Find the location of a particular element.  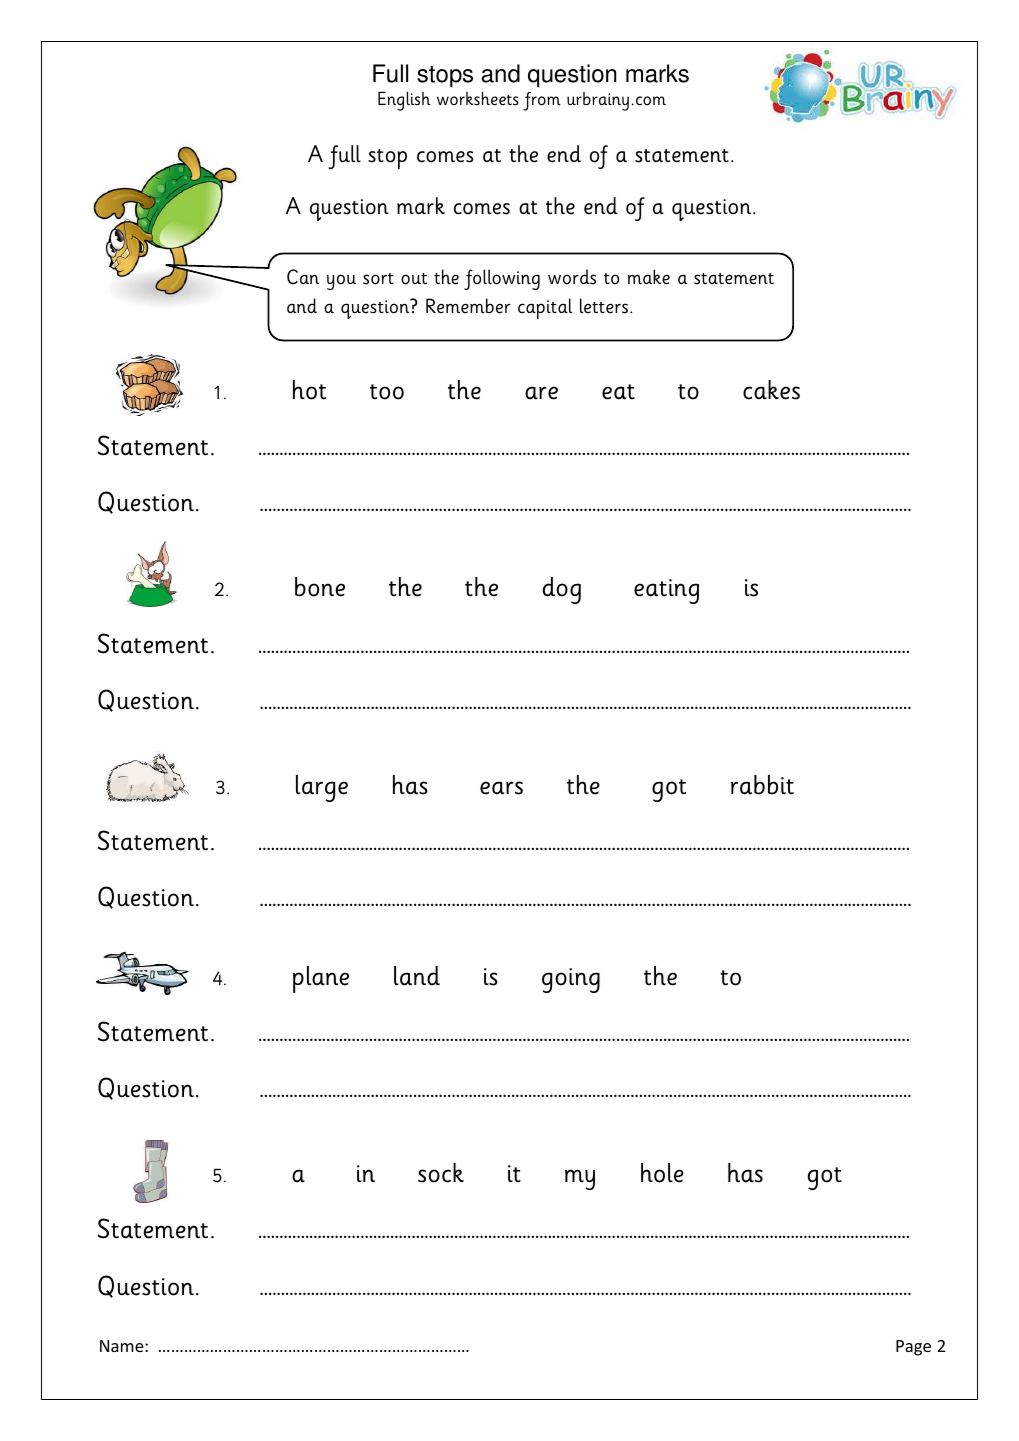

going is located at coordinates (571, 980).
